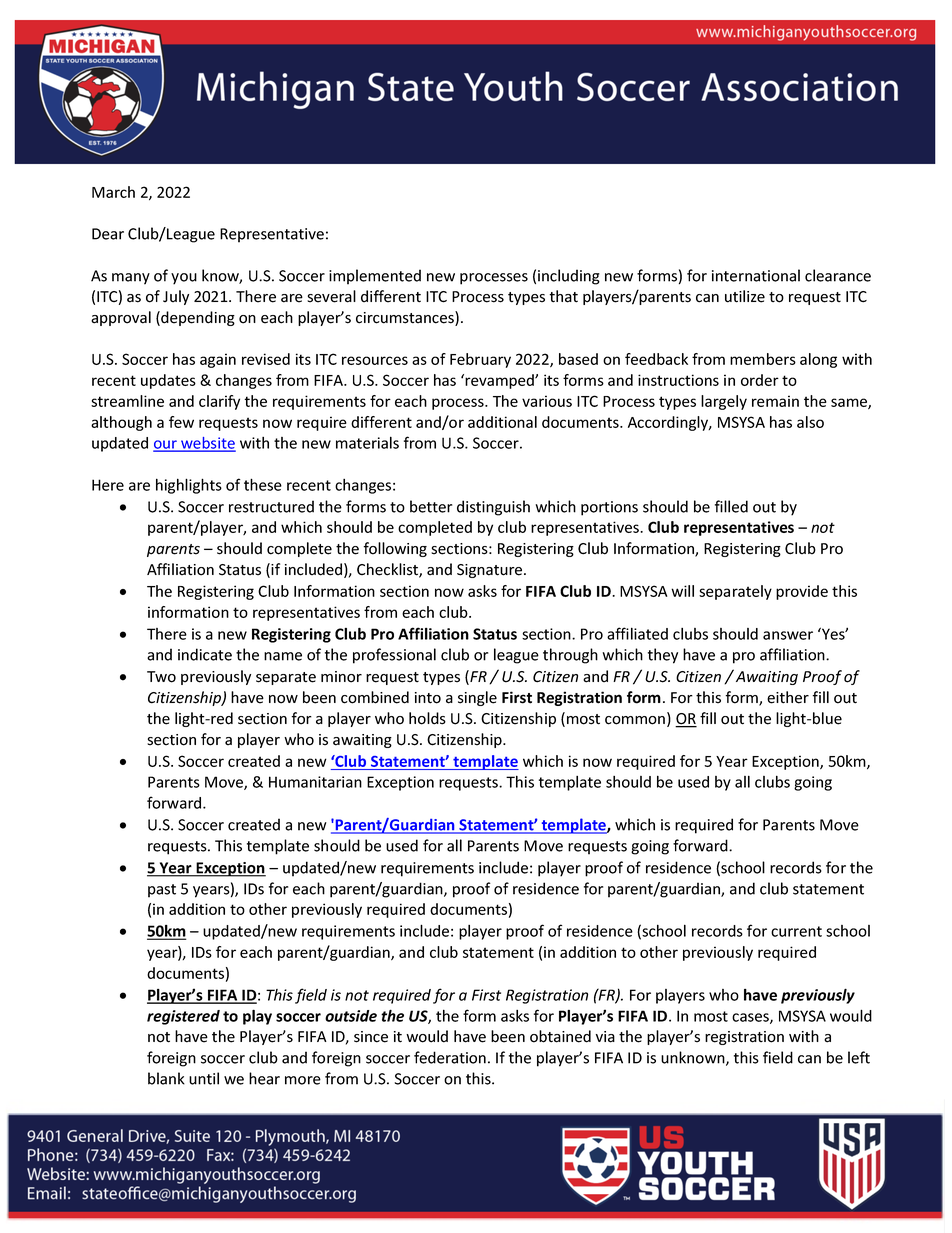  I want to click on until, so click(204, 1078).
